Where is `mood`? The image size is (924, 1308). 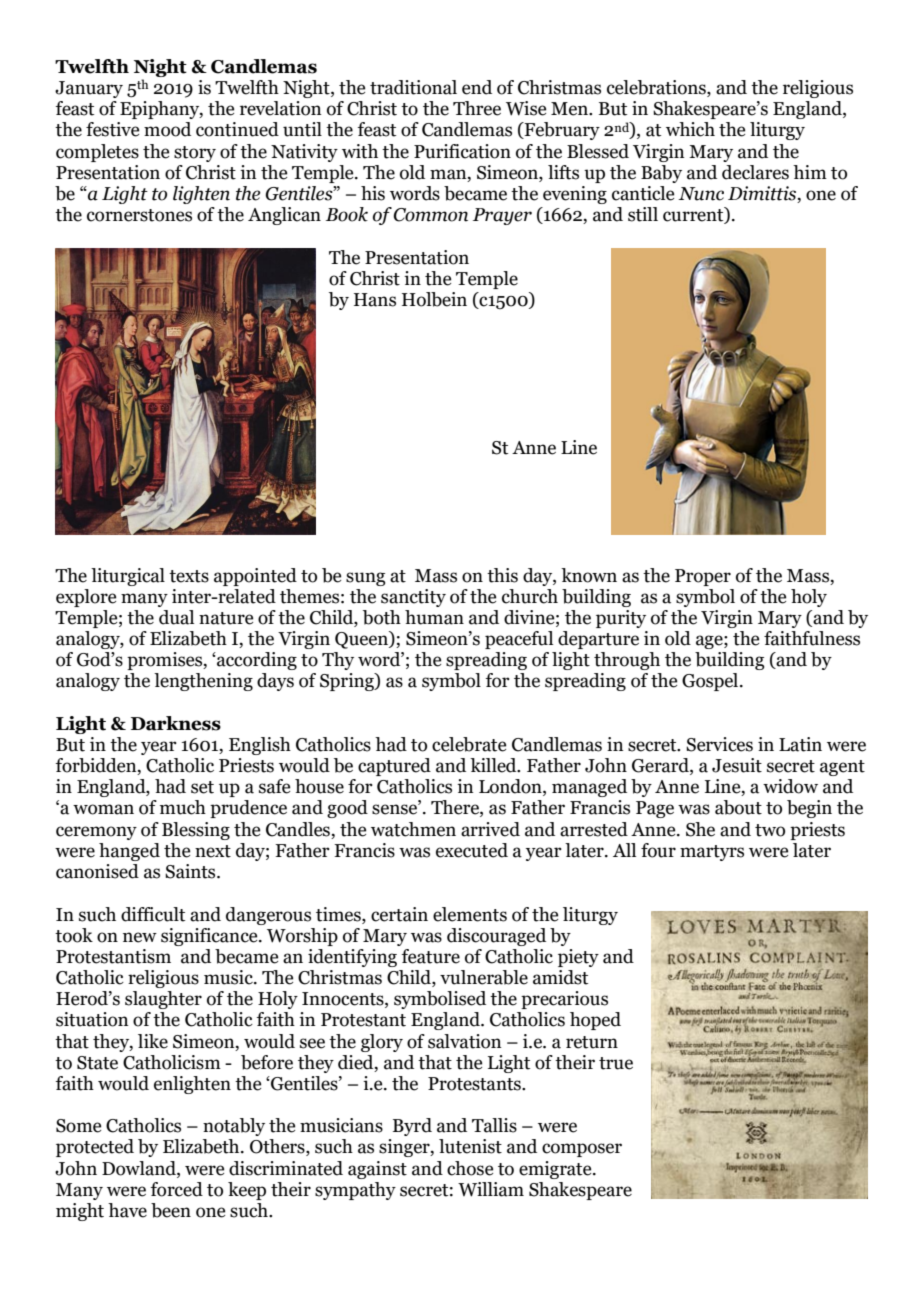
mood is located at coordinates (167, 129).
